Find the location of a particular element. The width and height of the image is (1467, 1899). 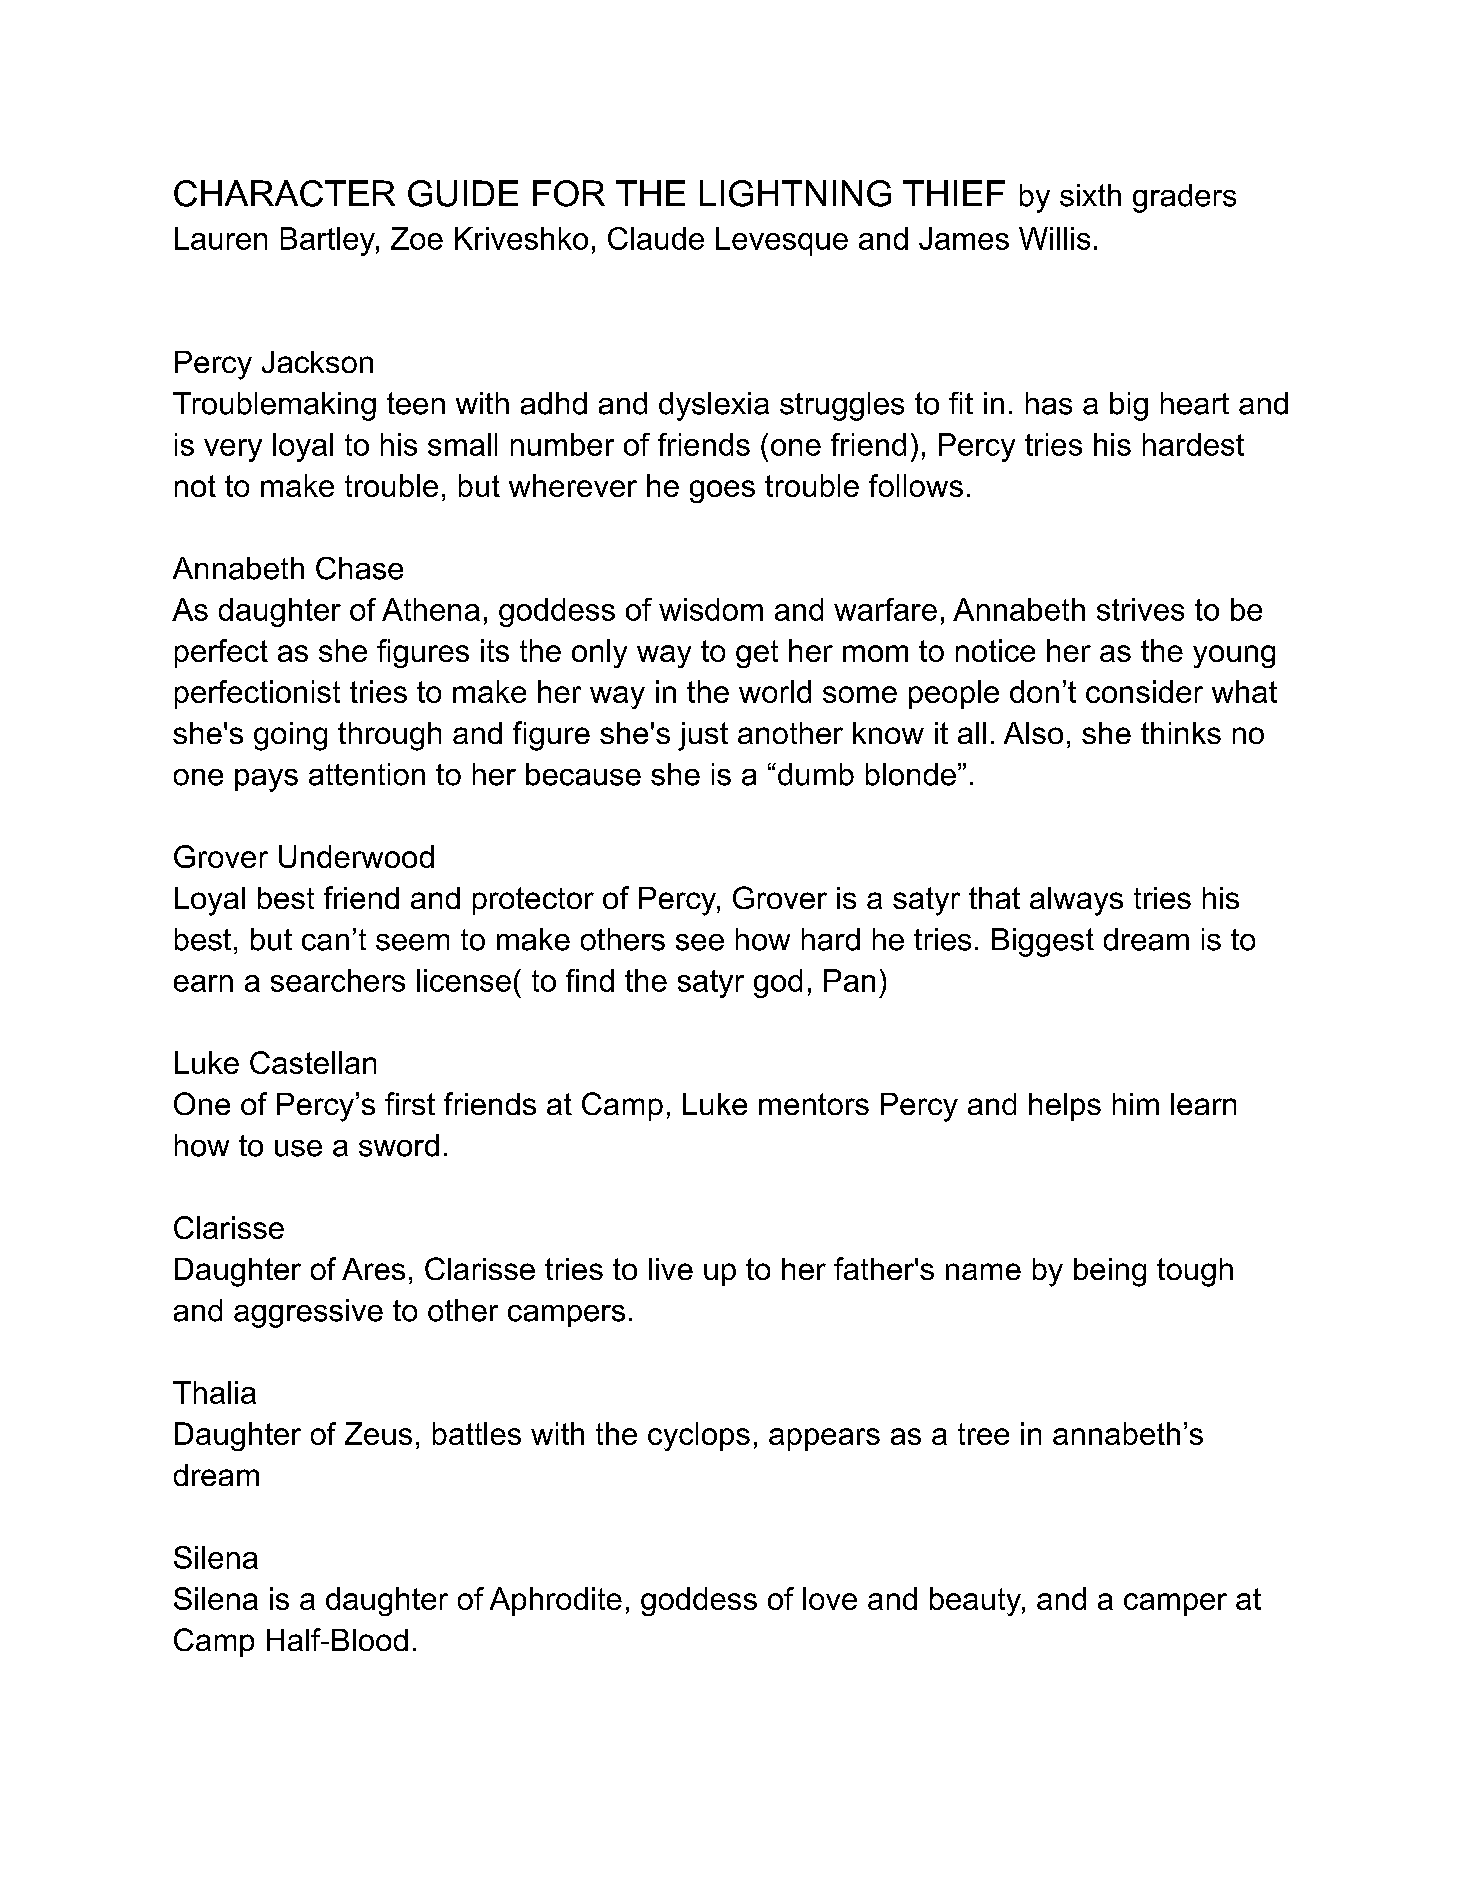

Claude is located at coordinates (656, 238).
